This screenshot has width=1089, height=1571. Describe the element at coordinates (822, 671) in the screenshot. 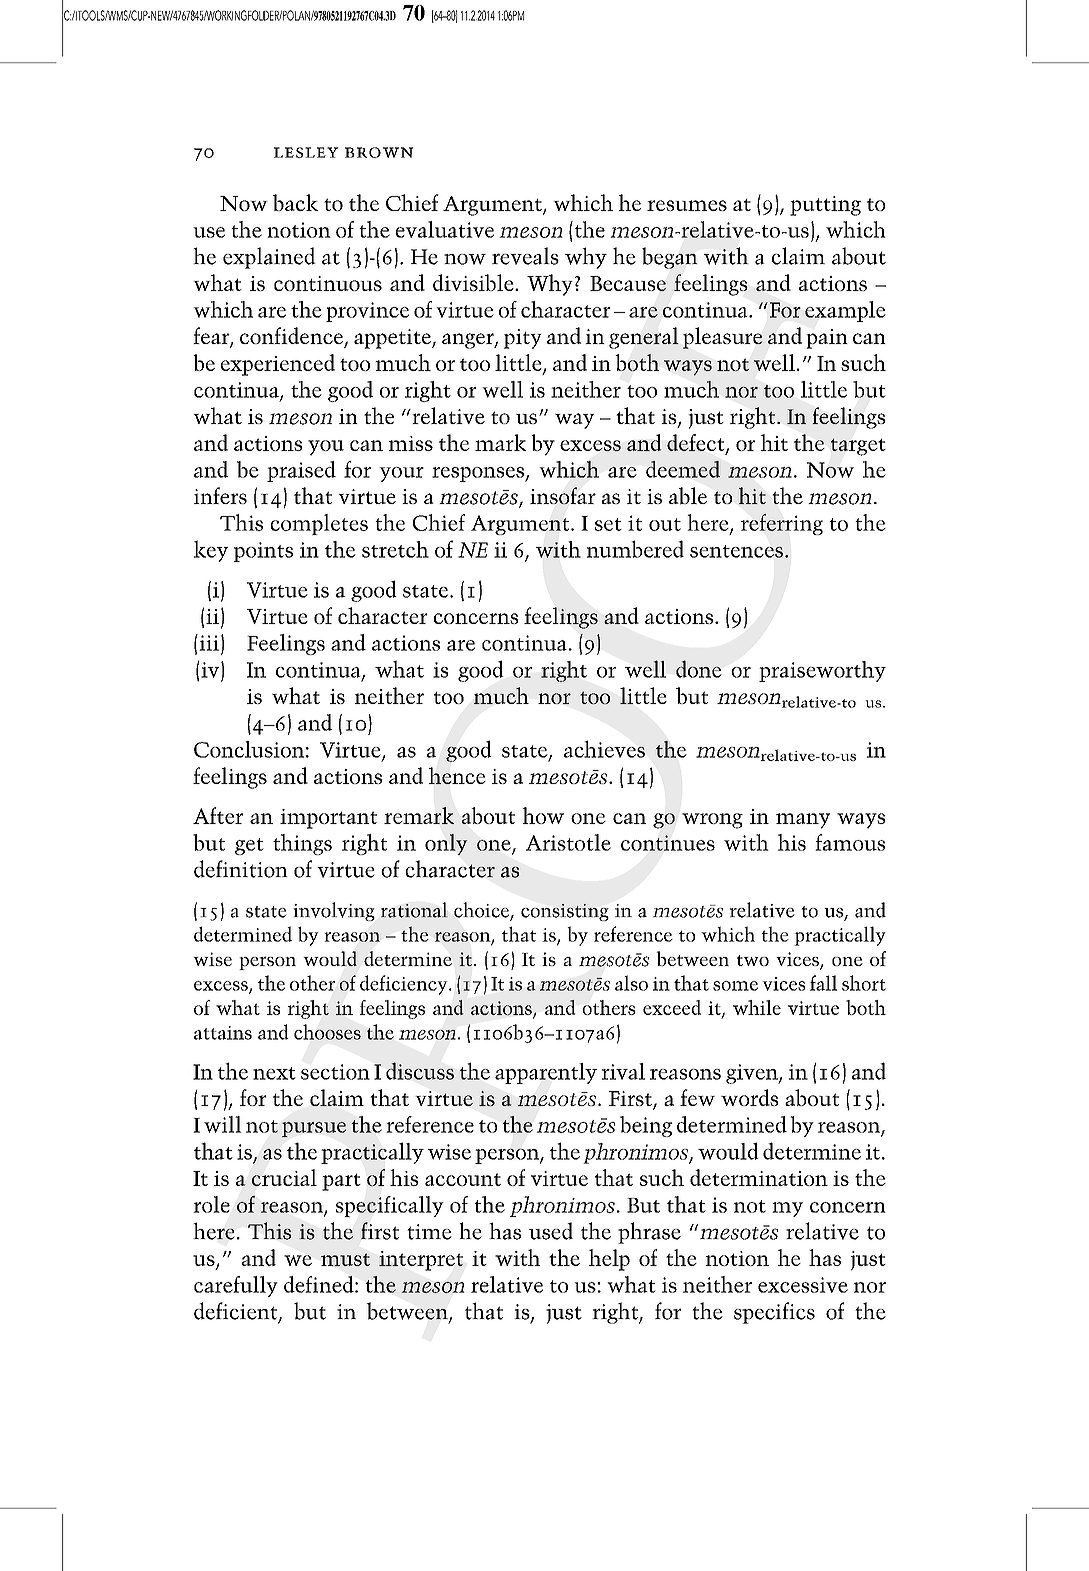

I see `praiseworthy` at that location.
